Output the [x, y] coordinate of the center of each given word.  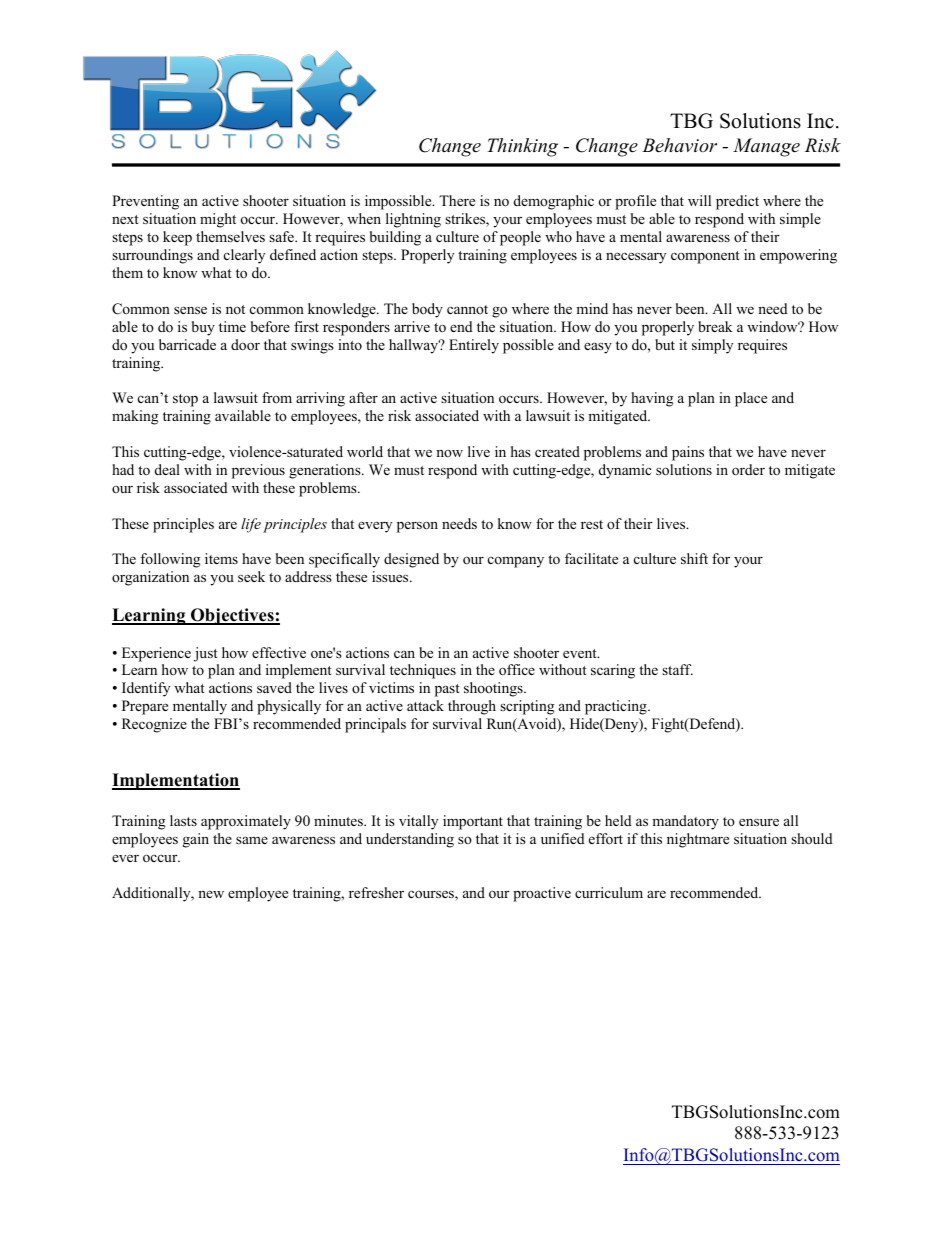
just [206, 654]
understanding [410, 840]
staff [677, 669]
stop [185, 400]
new [211, 894]
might [218, 220]
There [457, 200]
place [751, 399]
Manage [766, 147]
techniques [423, 671]
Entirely [474, 346]
